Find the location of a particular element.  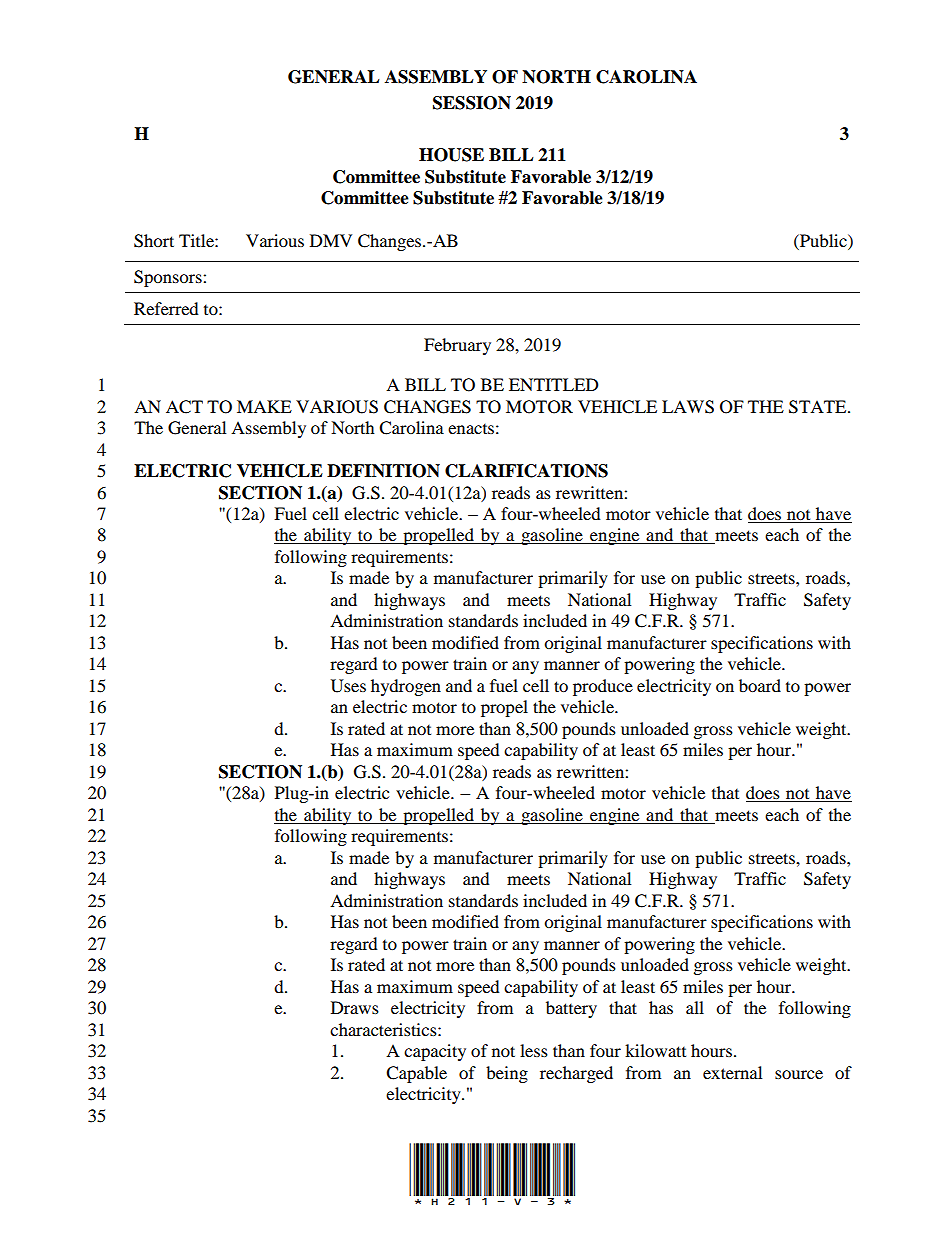

Draws is located at coordinates (355, 1007).
